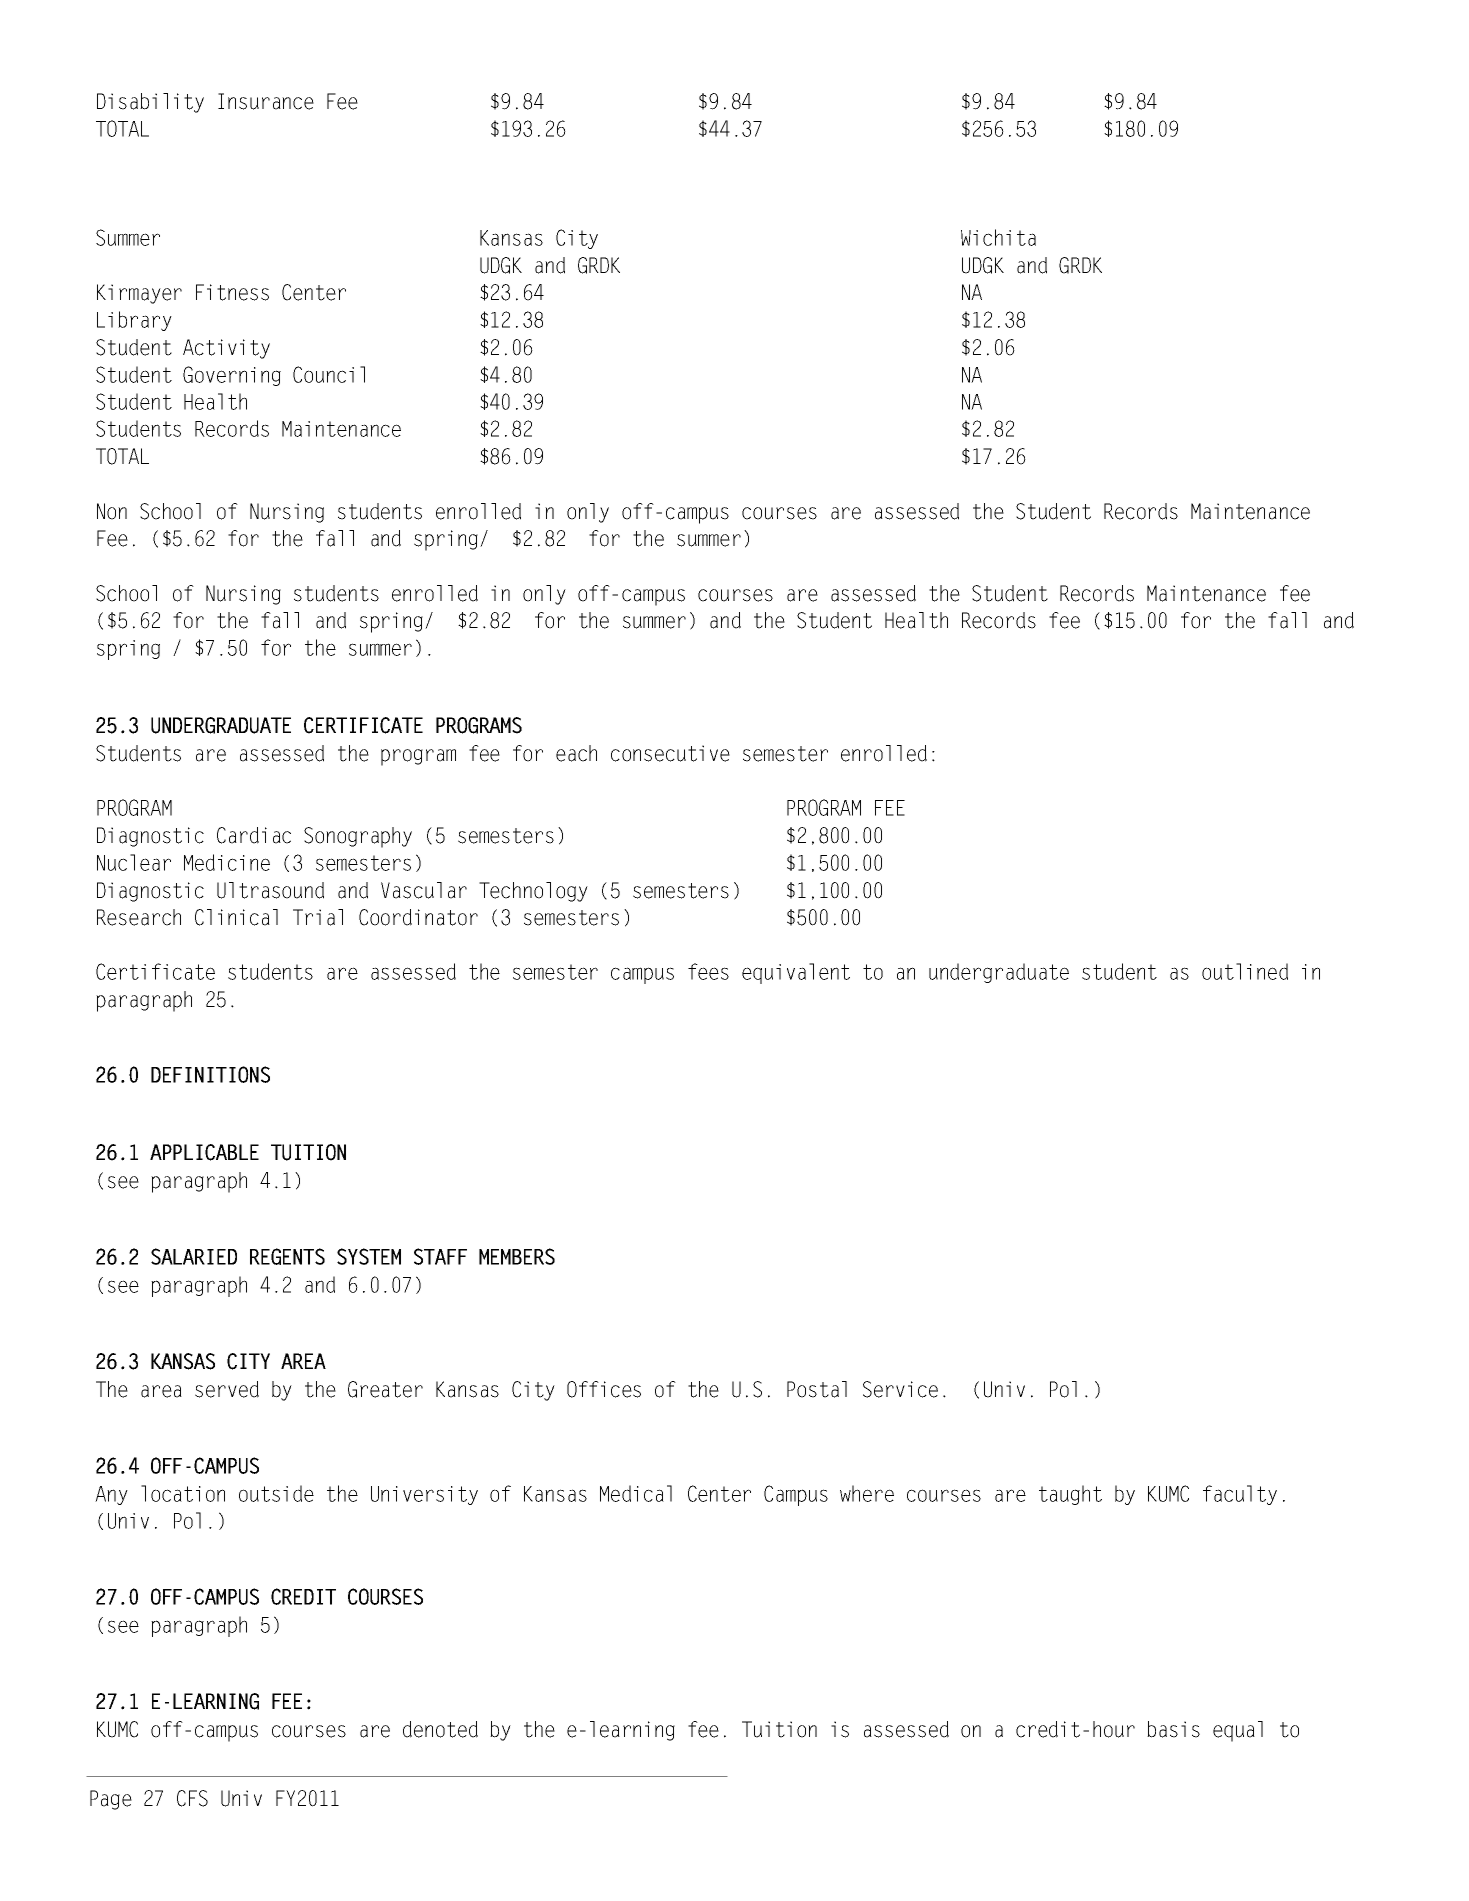 This image has width=1469, height=1901. Describe the element at coordinates (192, 1798) in the image. I see `CFS` at that location.
